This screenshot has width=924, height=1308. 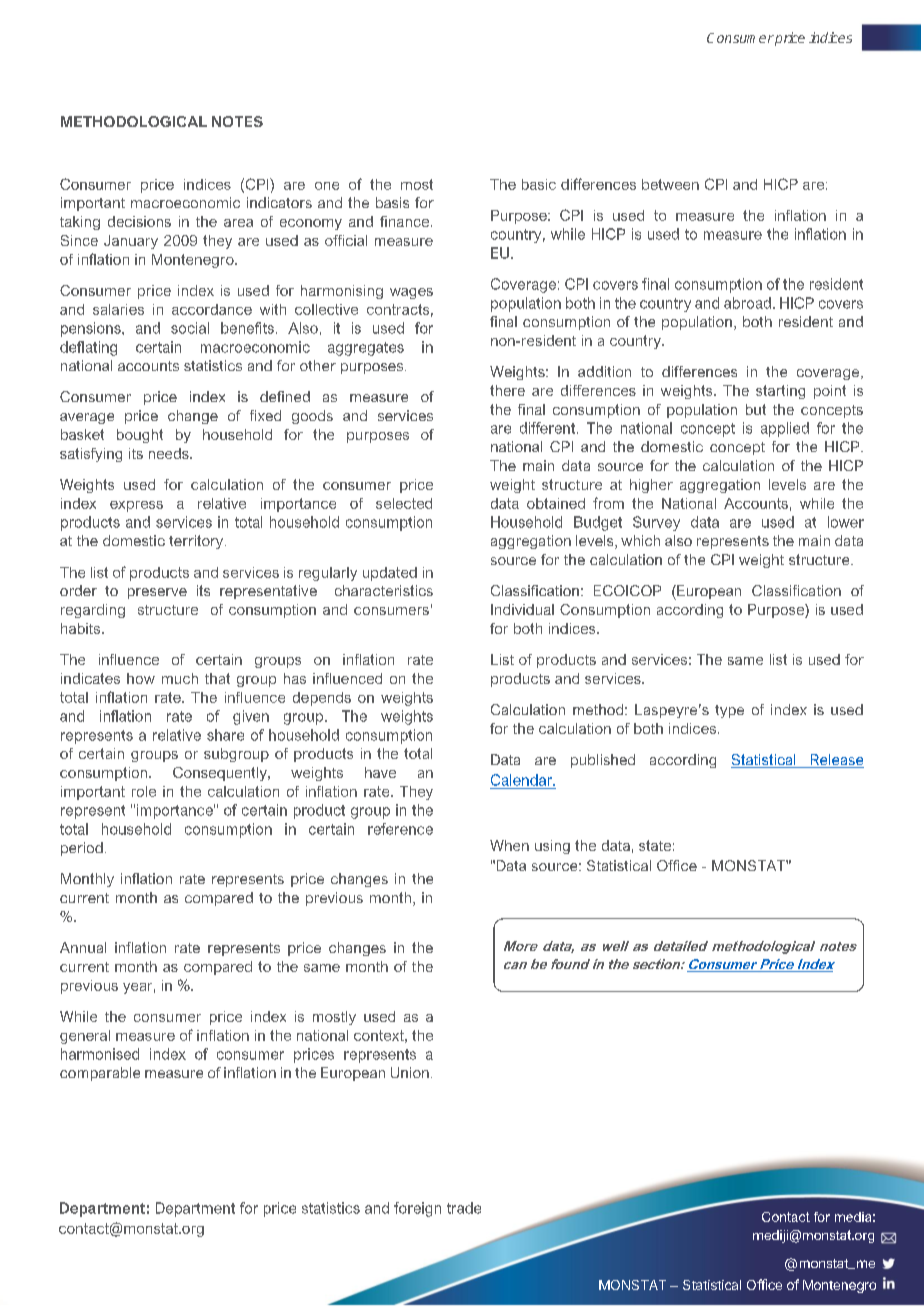 I want to click on comparable, so click(x=100, y=1074).
